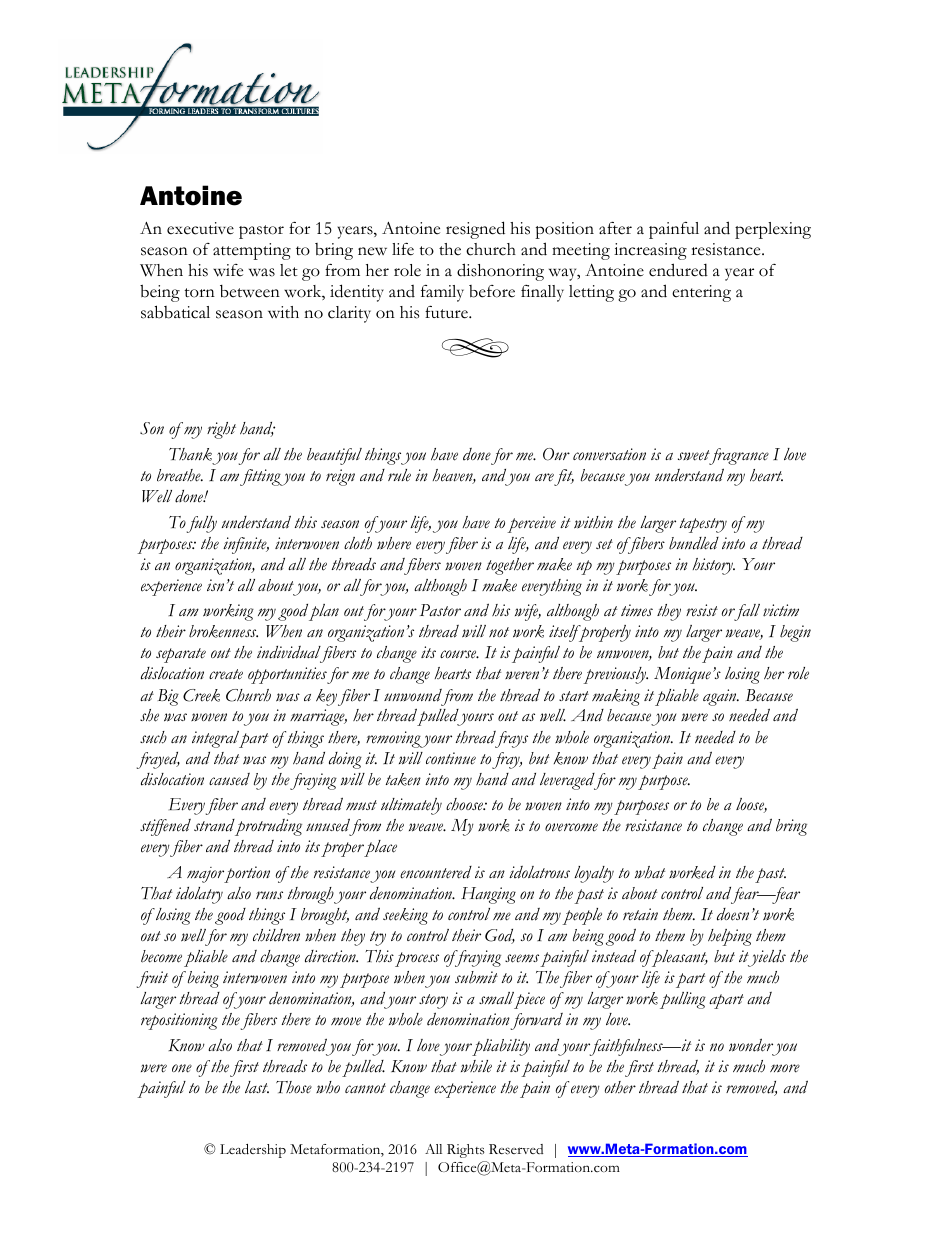 This document has width=952, height=1233. Describe the element at coordinates (252, 251) in the document. I see `attempting` at that location.
